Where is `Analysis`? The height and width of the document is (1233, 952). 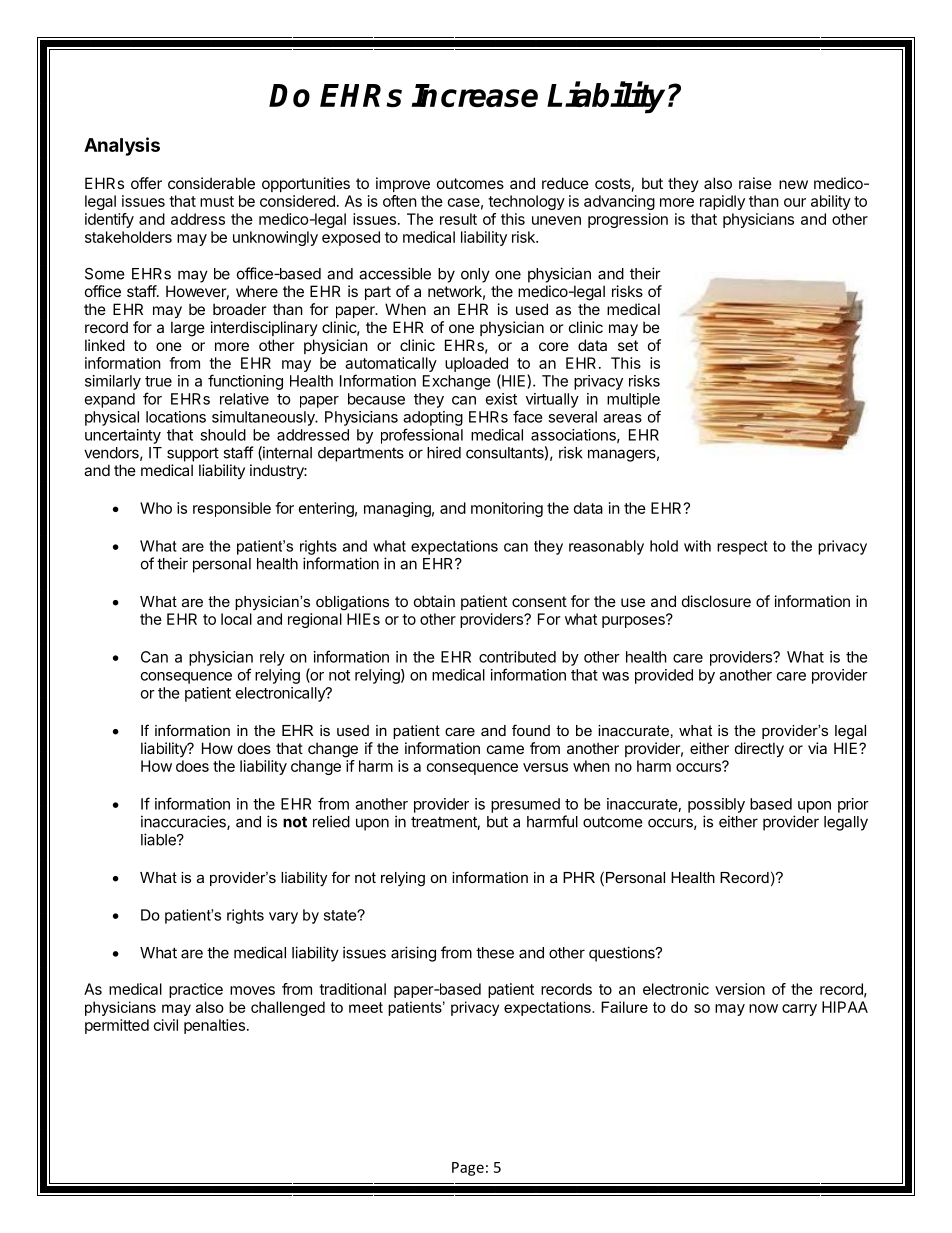 Analysis is located at coordinates (122, 146).
